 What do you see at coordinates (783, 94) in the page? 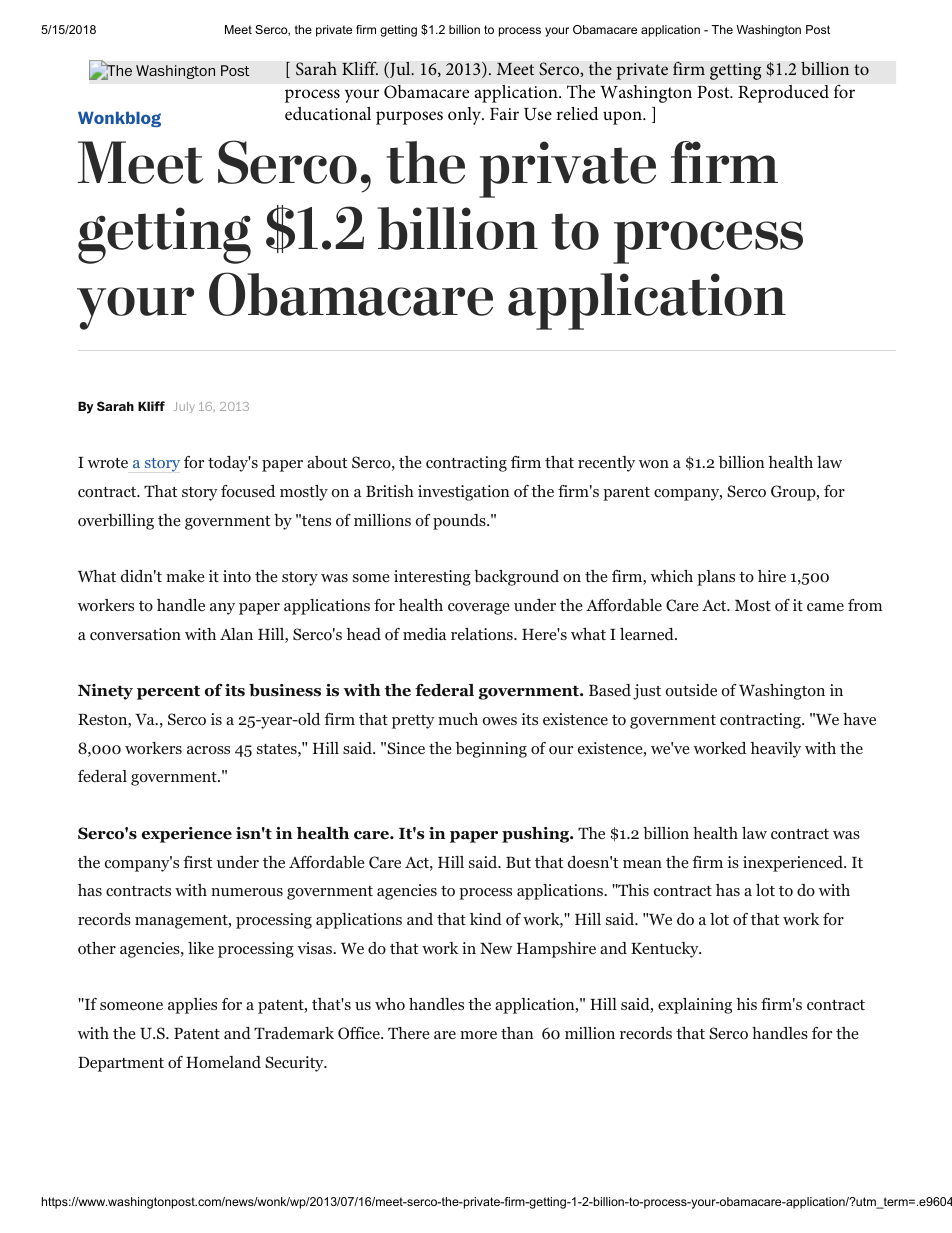
I see `Reproduced` at bounding box center [783, 94].
